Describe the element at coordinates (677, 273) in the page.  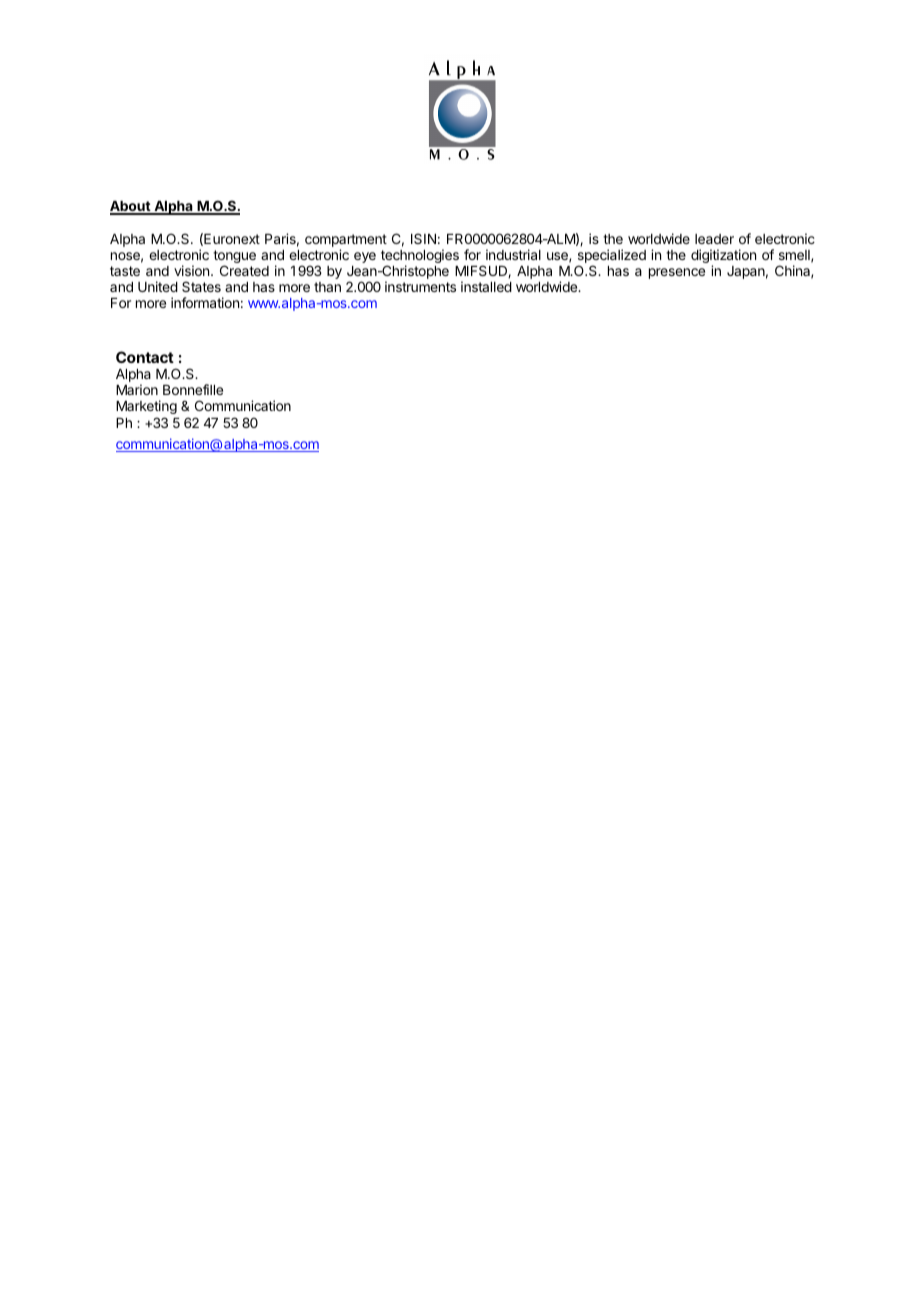
I see `presence` at that location.
